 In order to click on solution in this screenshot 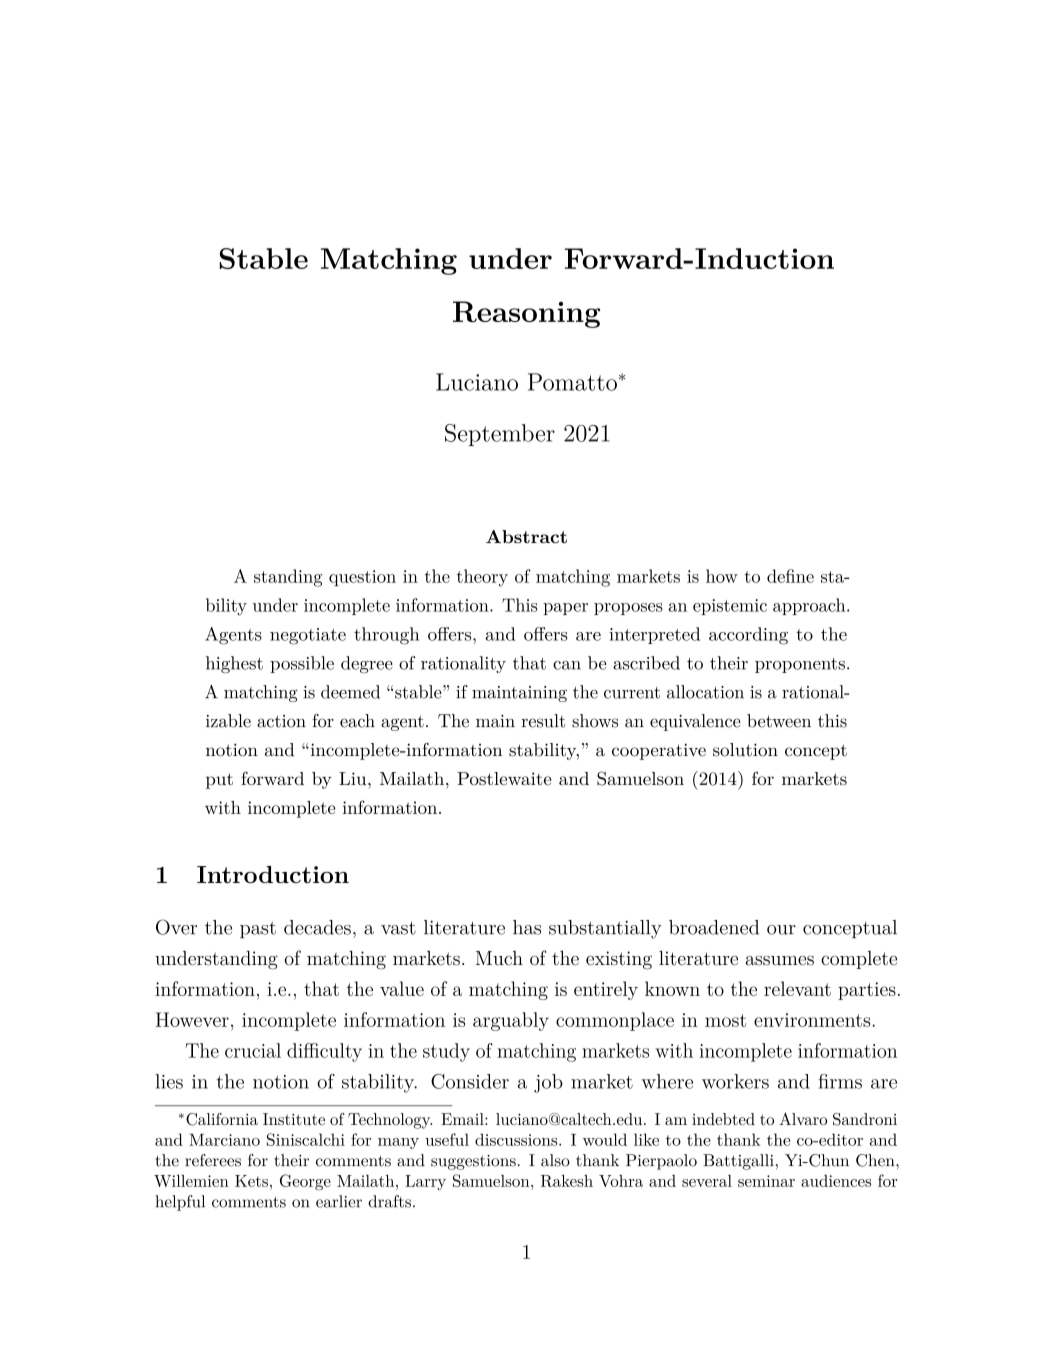, I will do `click(745, 750)`.
